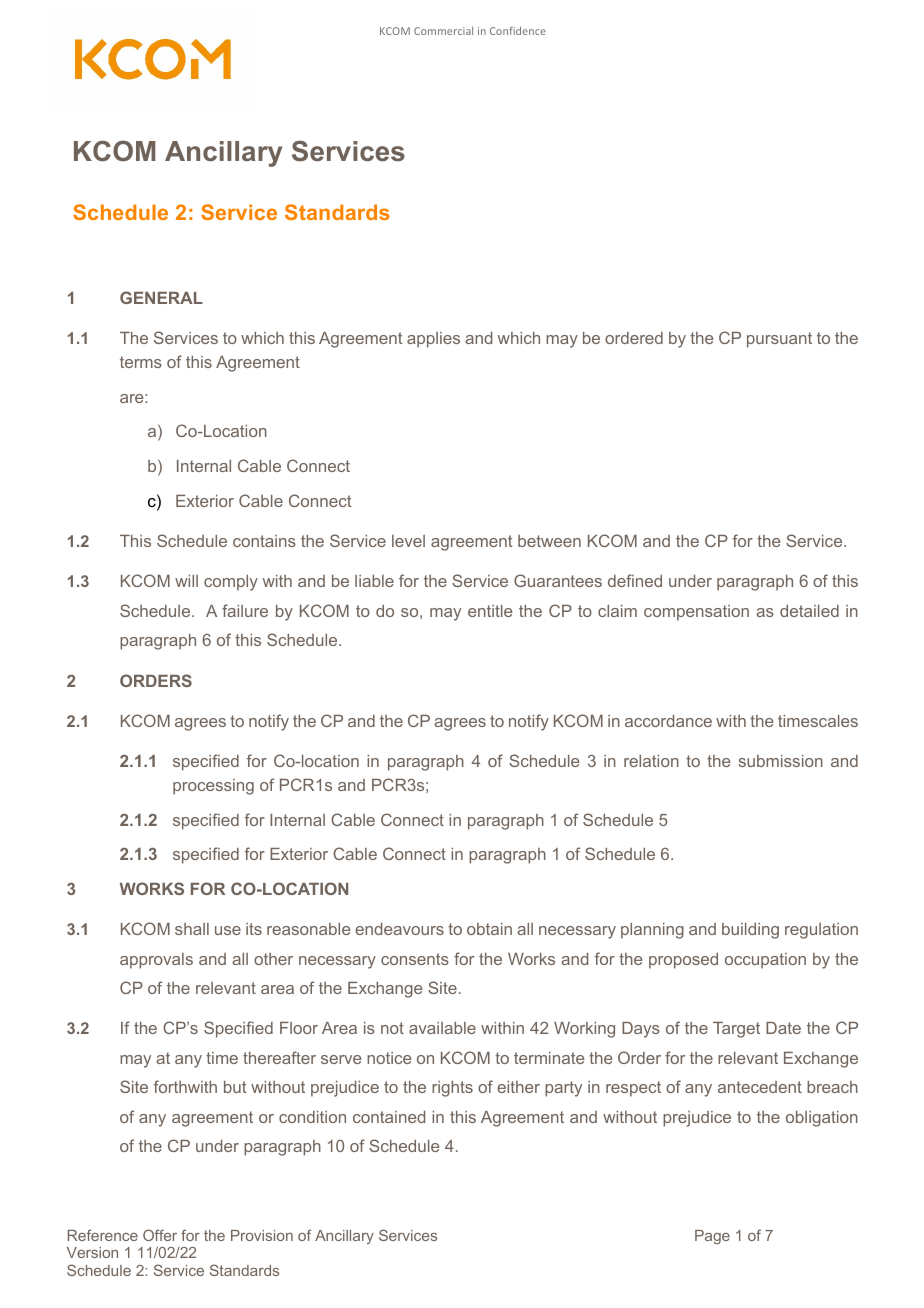 The width and height of the screenshot is (924, 1308). I want to click on Commercial, so click(443, 31).
